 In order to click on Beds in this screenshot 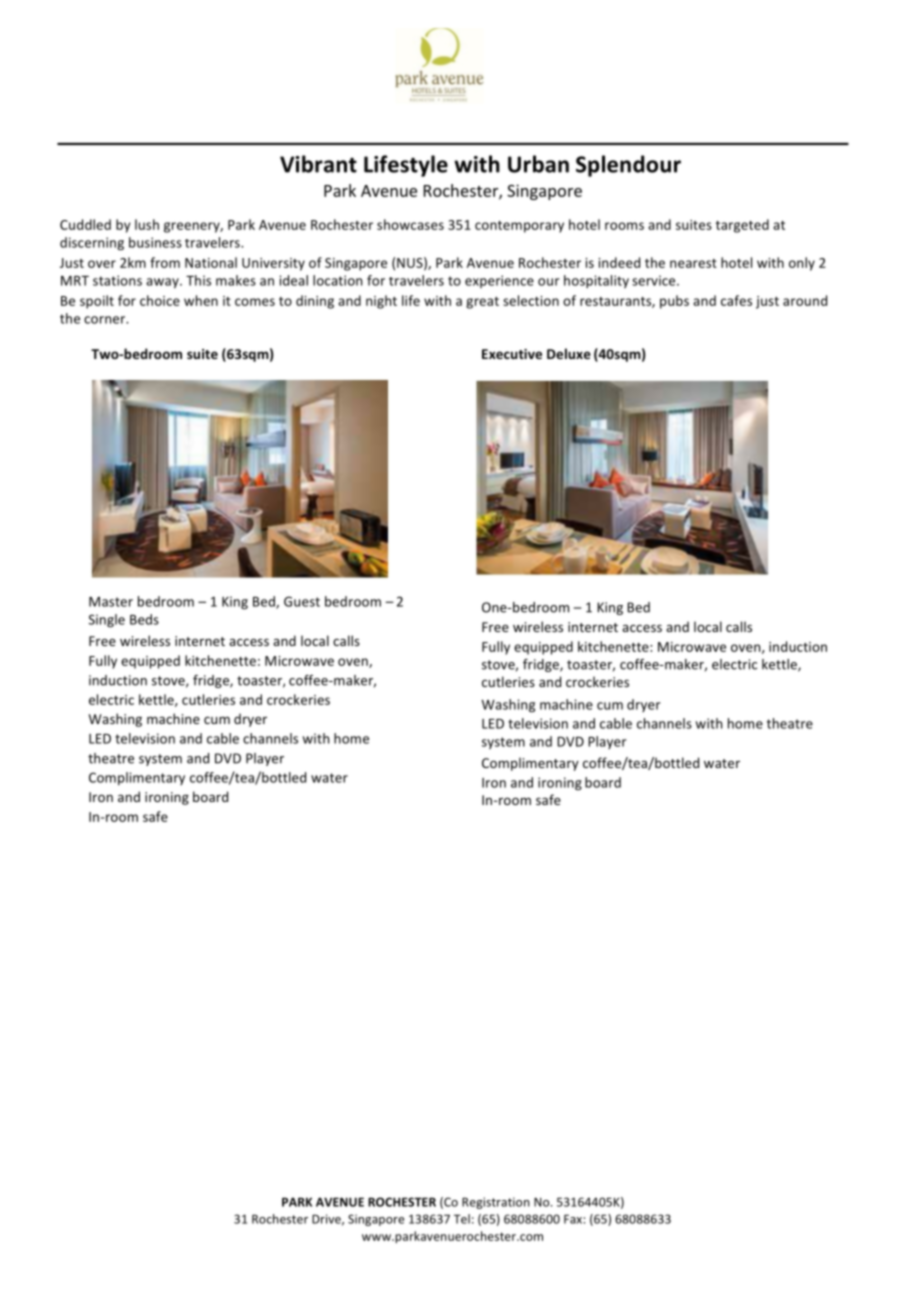, I will do `click(144, 619)`.
